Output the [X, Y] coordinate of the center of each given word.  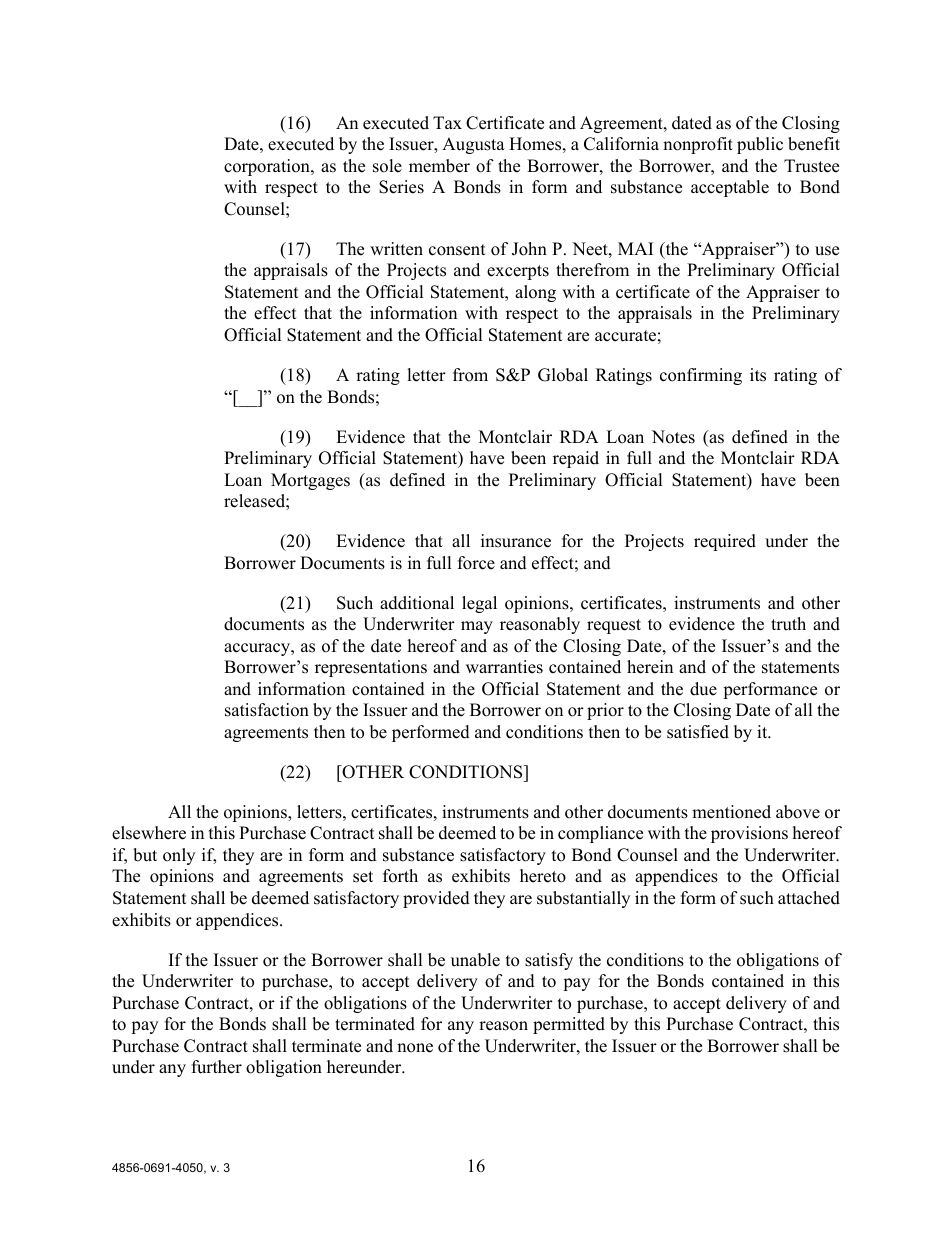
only [179, 856]
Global [563, 375]
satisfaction [267, 710]
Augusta [473, 145]
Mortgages [310, 481]
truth [788, 624]
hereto [543, 876]
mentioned [731, 812]
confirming [701, 376]
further [217, 1067]
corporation [268, 167]
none [415, 1048]
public [760, 145]
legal [479, 604]
